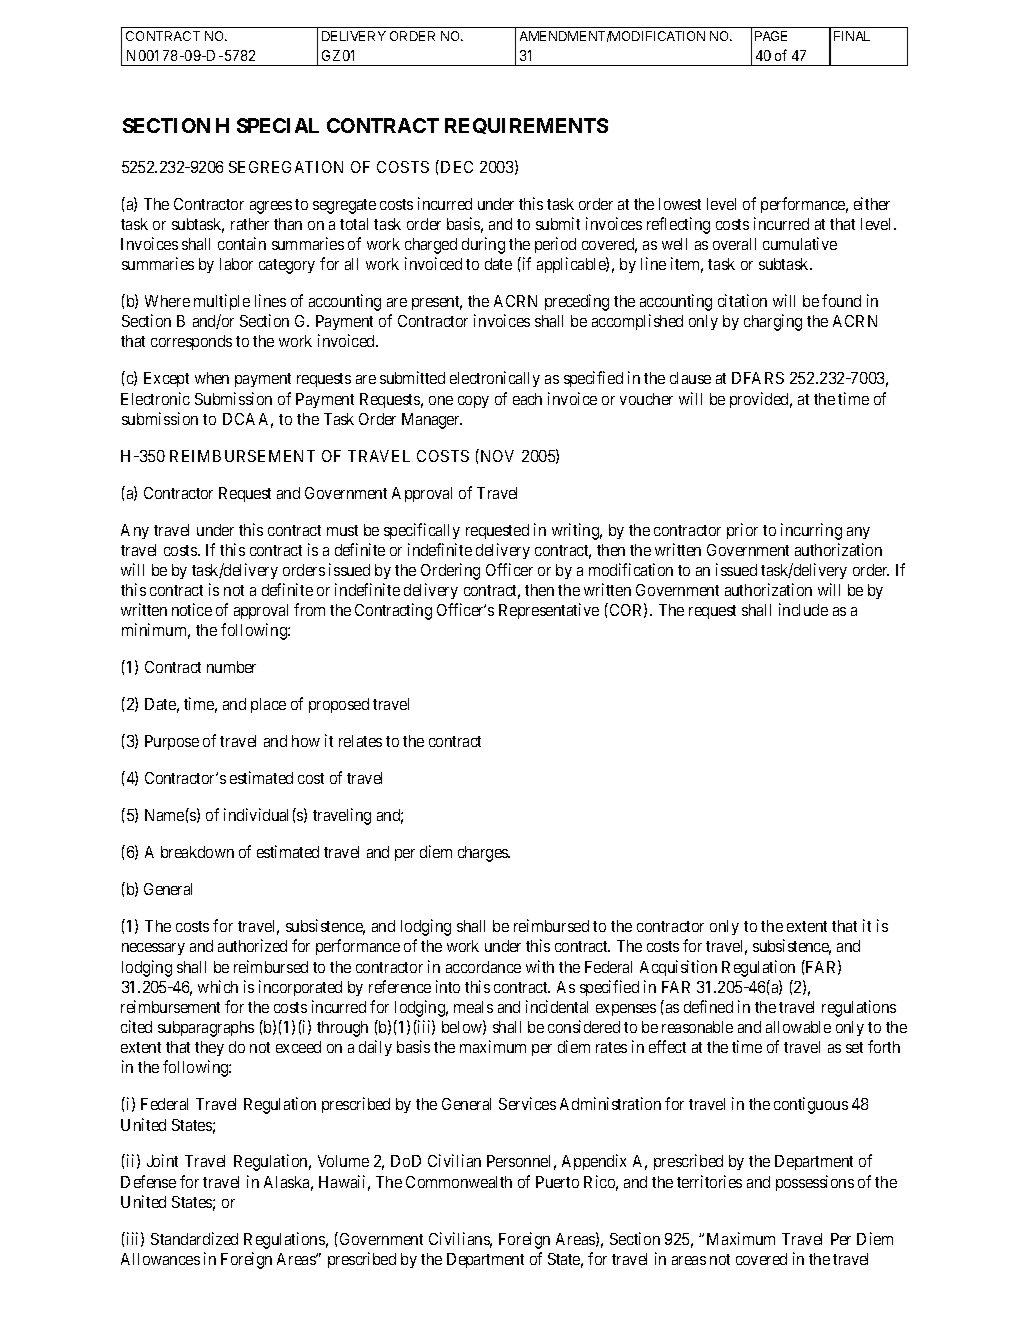 This screenshot has height=1331, width=1029. What do you see at coordinates (803, 609) in the screenshot?
I see `include` at bounding box center [803, 609].
